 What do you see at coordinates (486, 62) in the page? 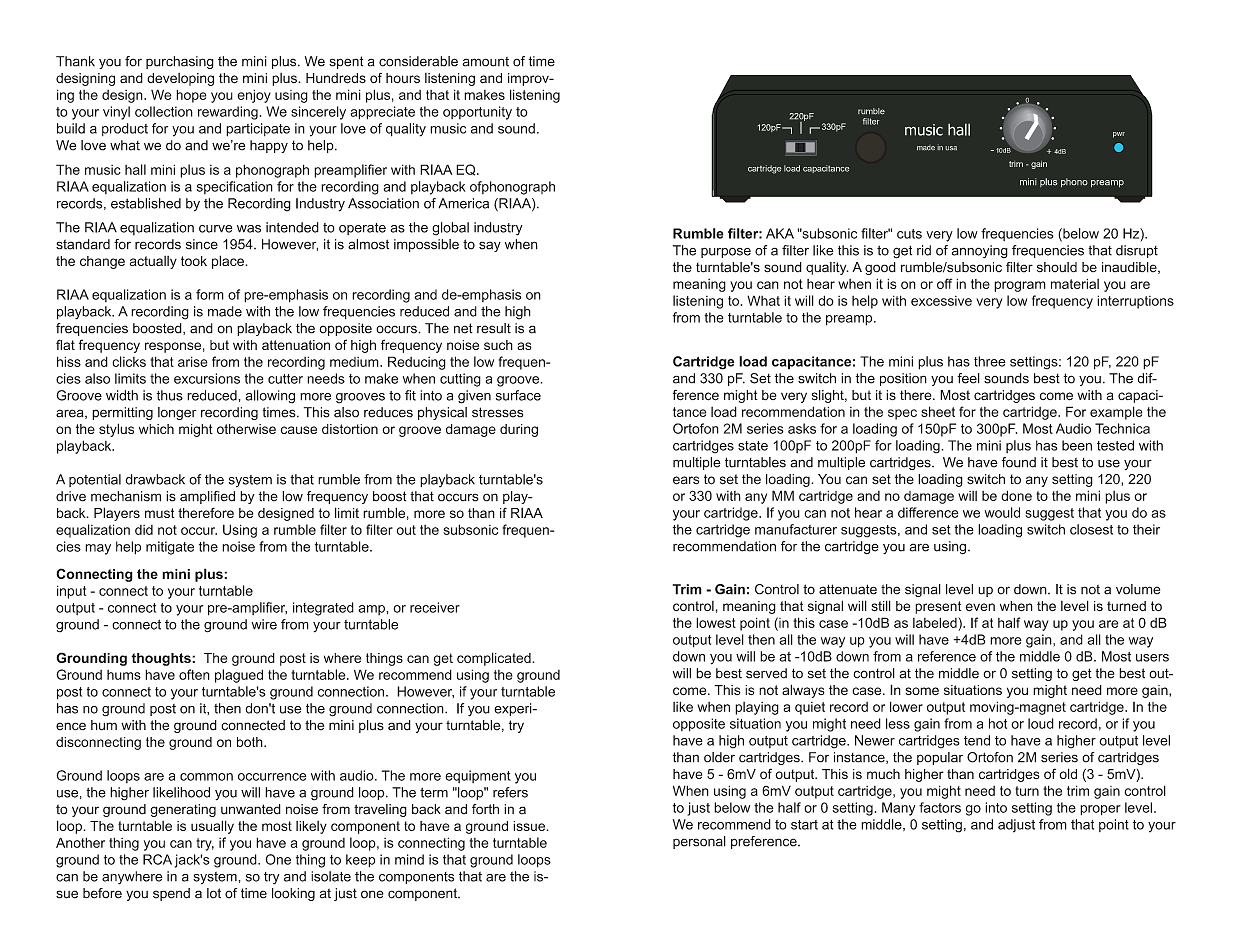
I see `amount` at bounding box center [486, 62].
